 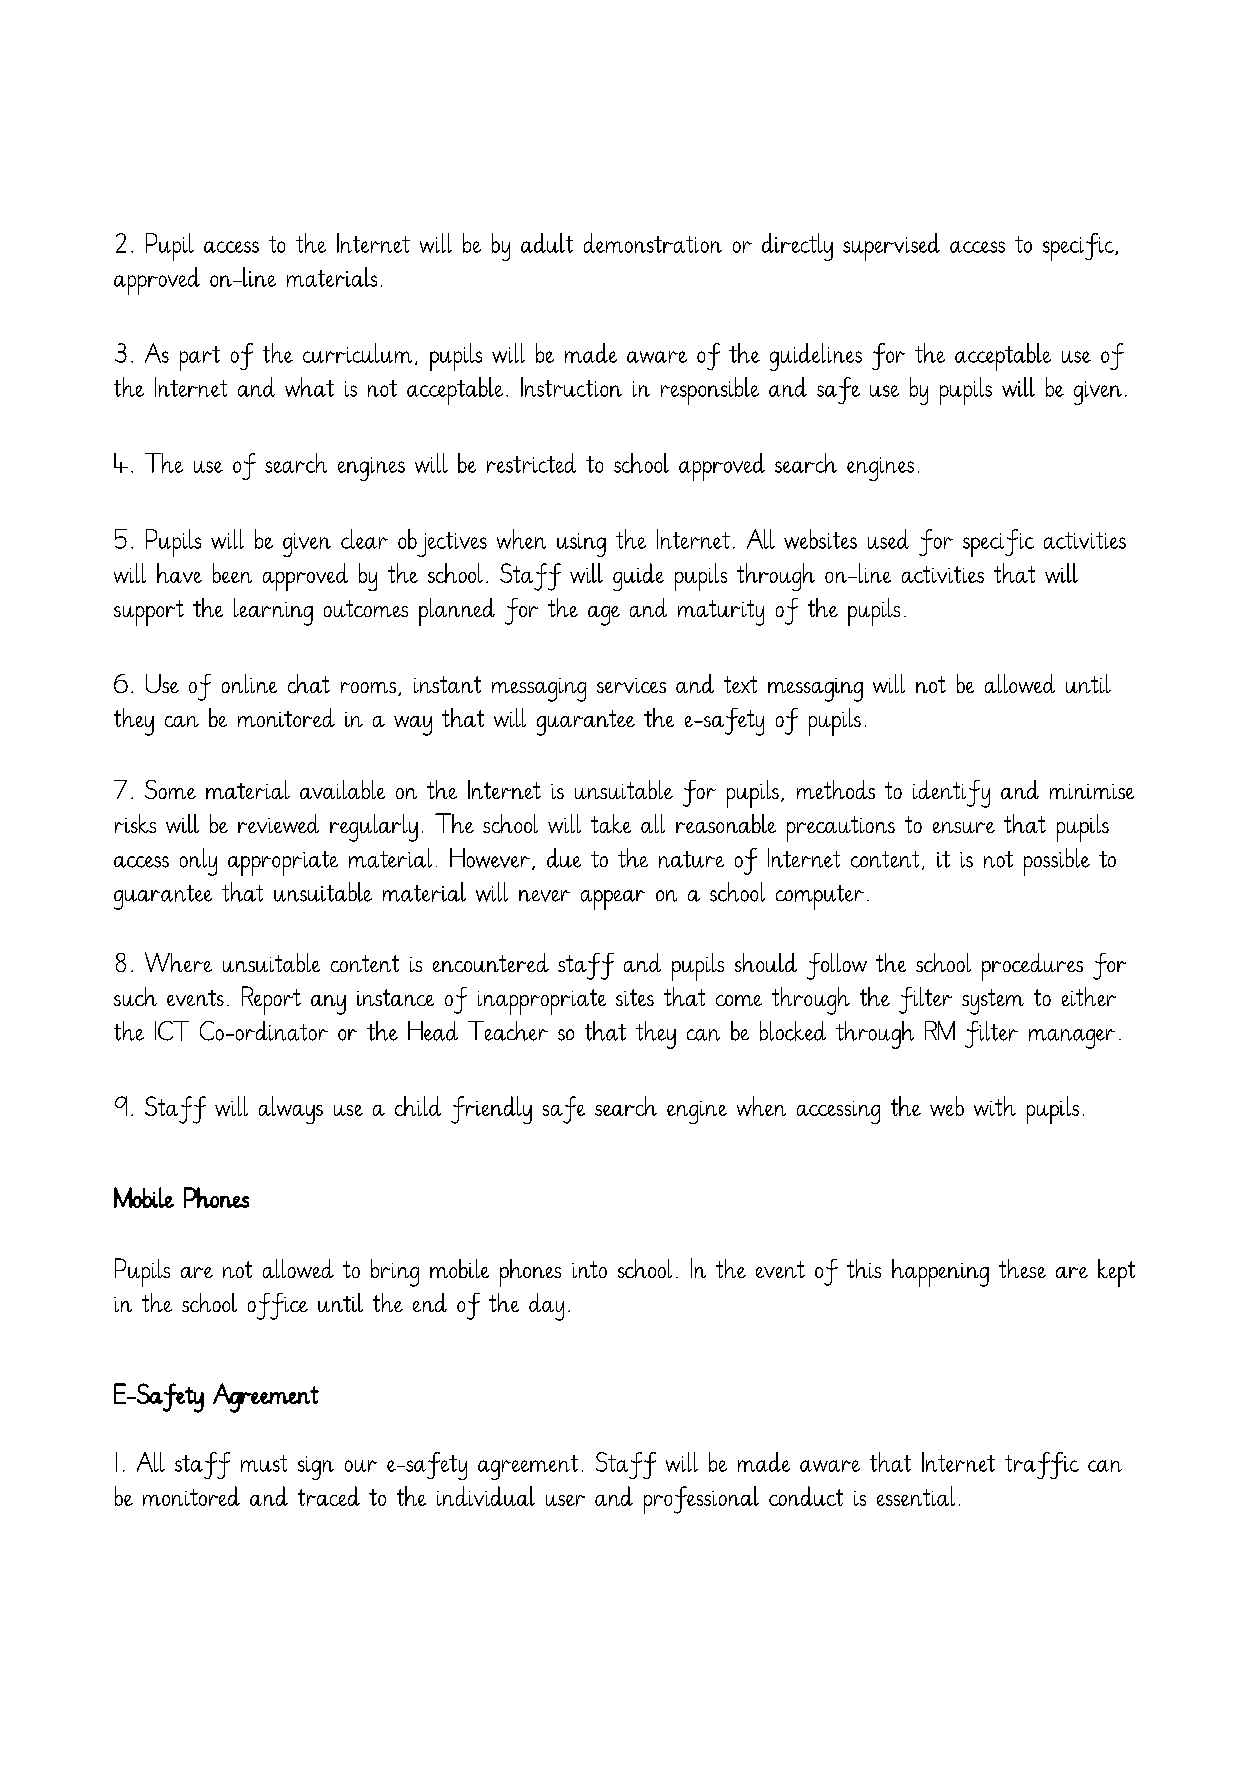 What do you see at coordinates (200, 358) in the screenshot?
I see `part` at bounding box center [200, 358].
